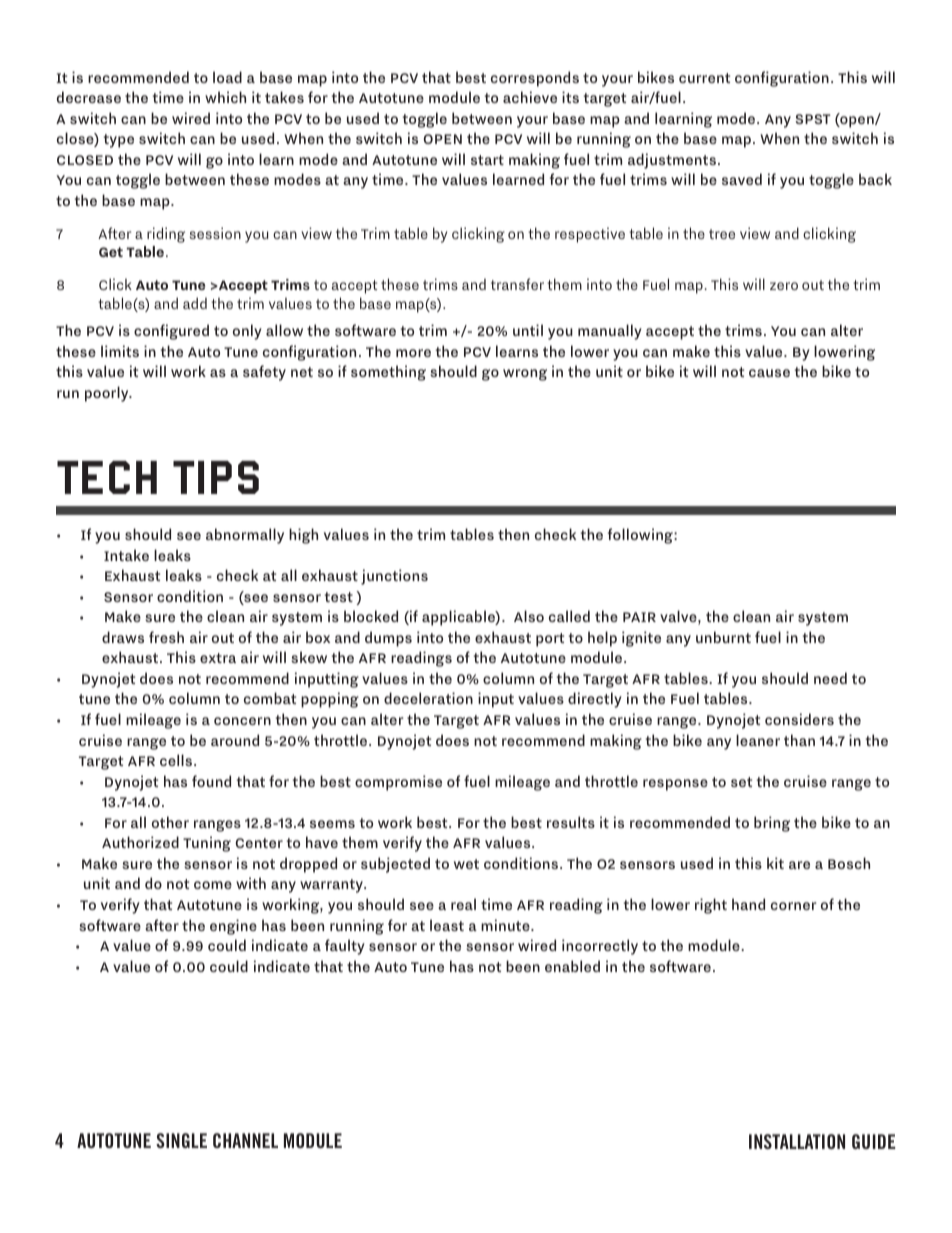 The height and width of the document is (1233, 952). Describe the element at coordinates (181, 1140) in the document. I see `SINGLE` at that location.
